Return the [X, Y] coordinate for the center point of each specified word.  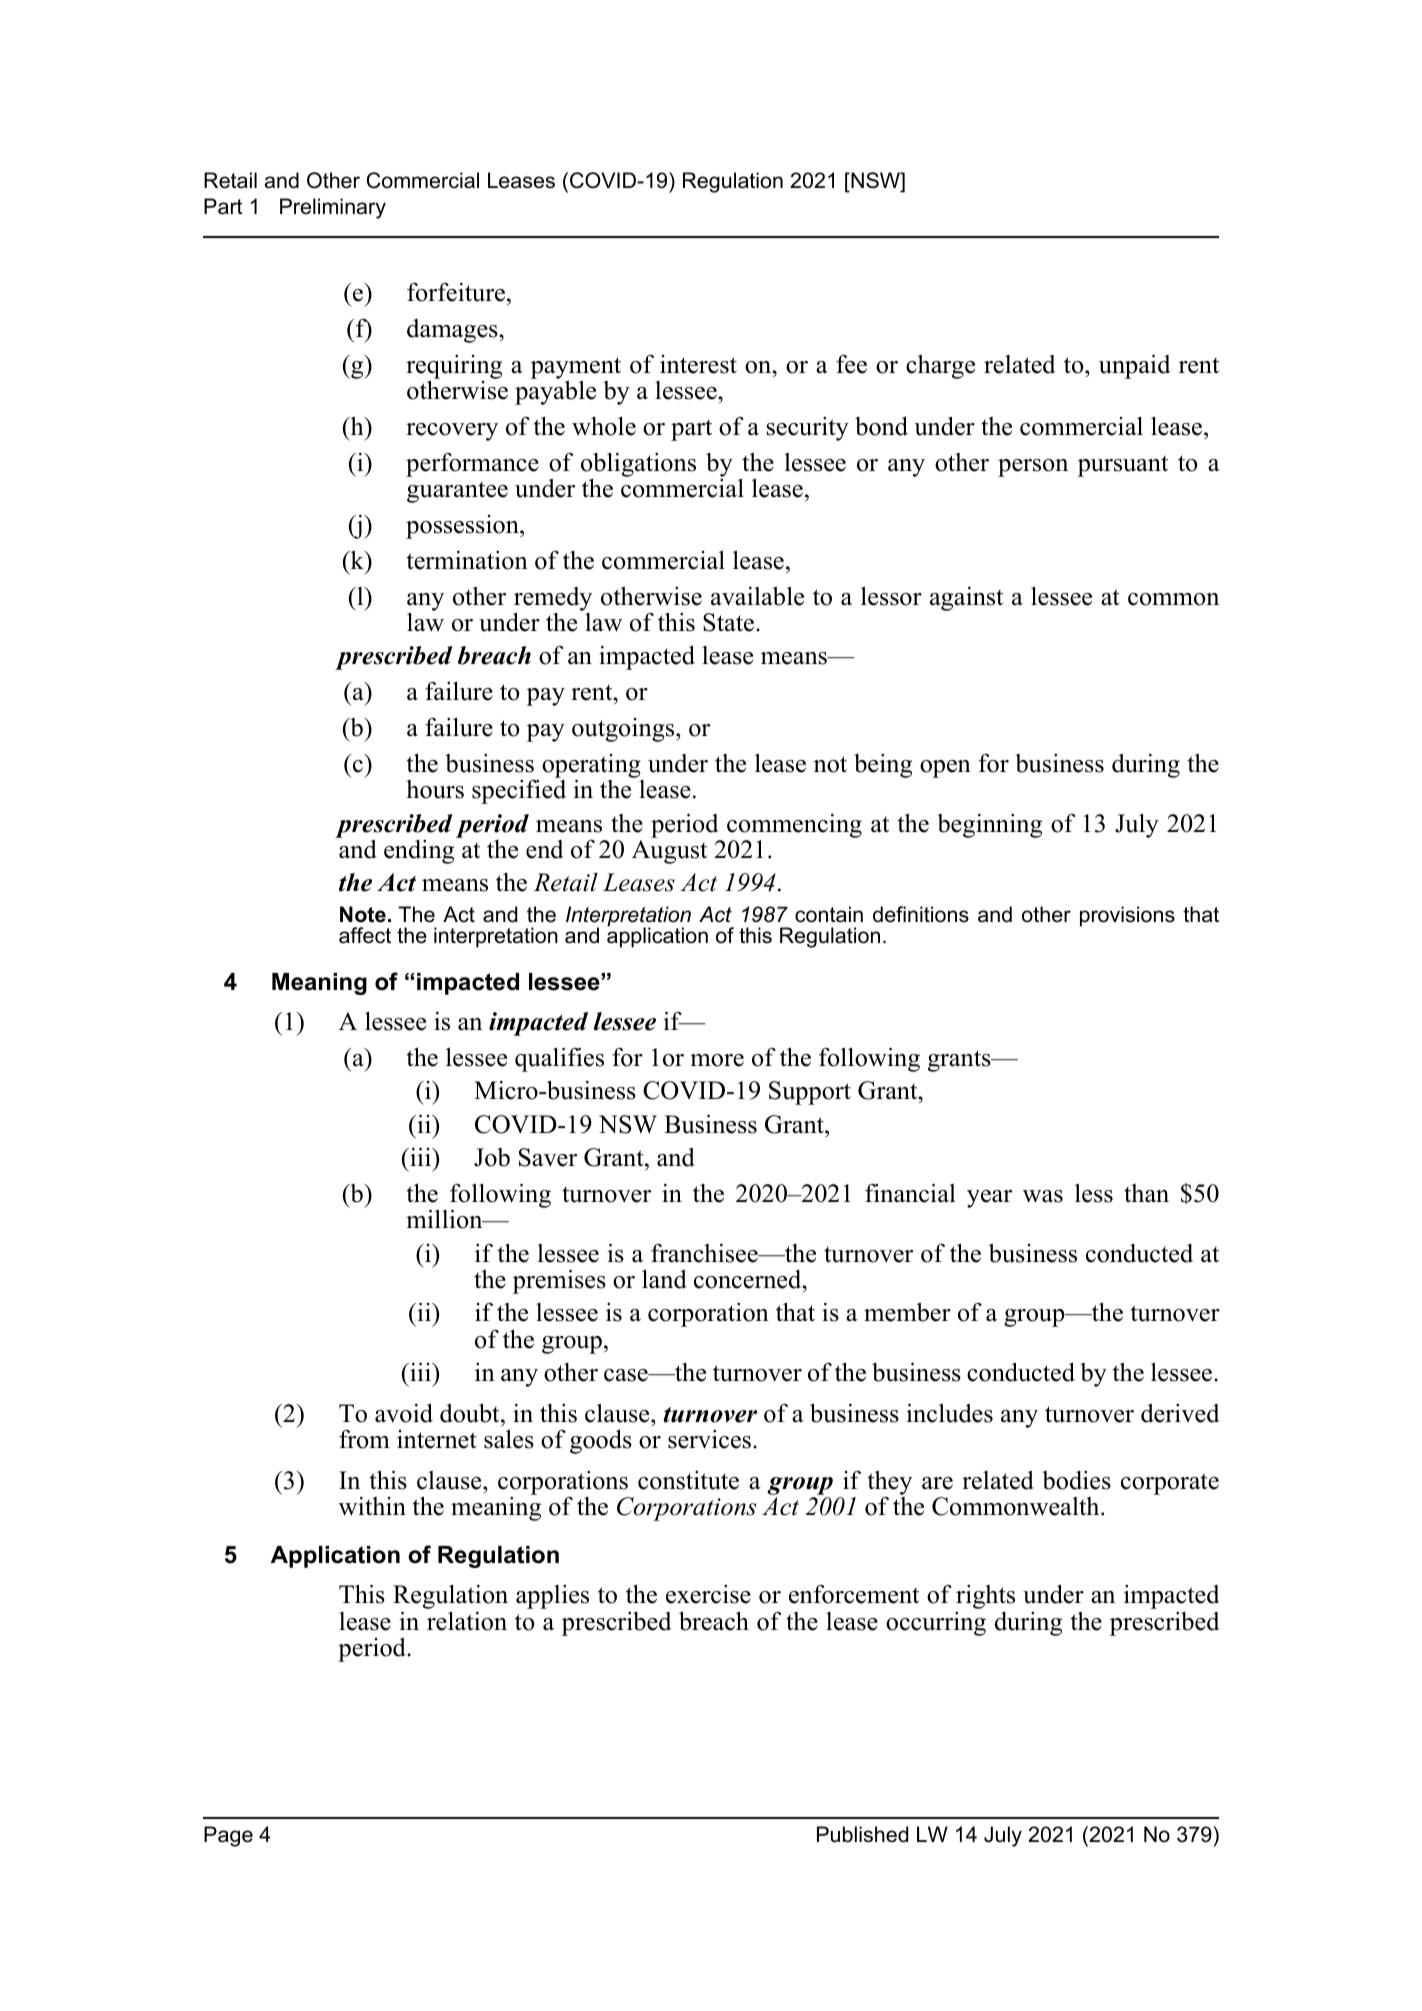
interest [698, 364]
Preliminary [333, 208]
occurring [936, 1624]
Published [862, 1834]
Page [228, 1836]
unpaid [1135, 367]
